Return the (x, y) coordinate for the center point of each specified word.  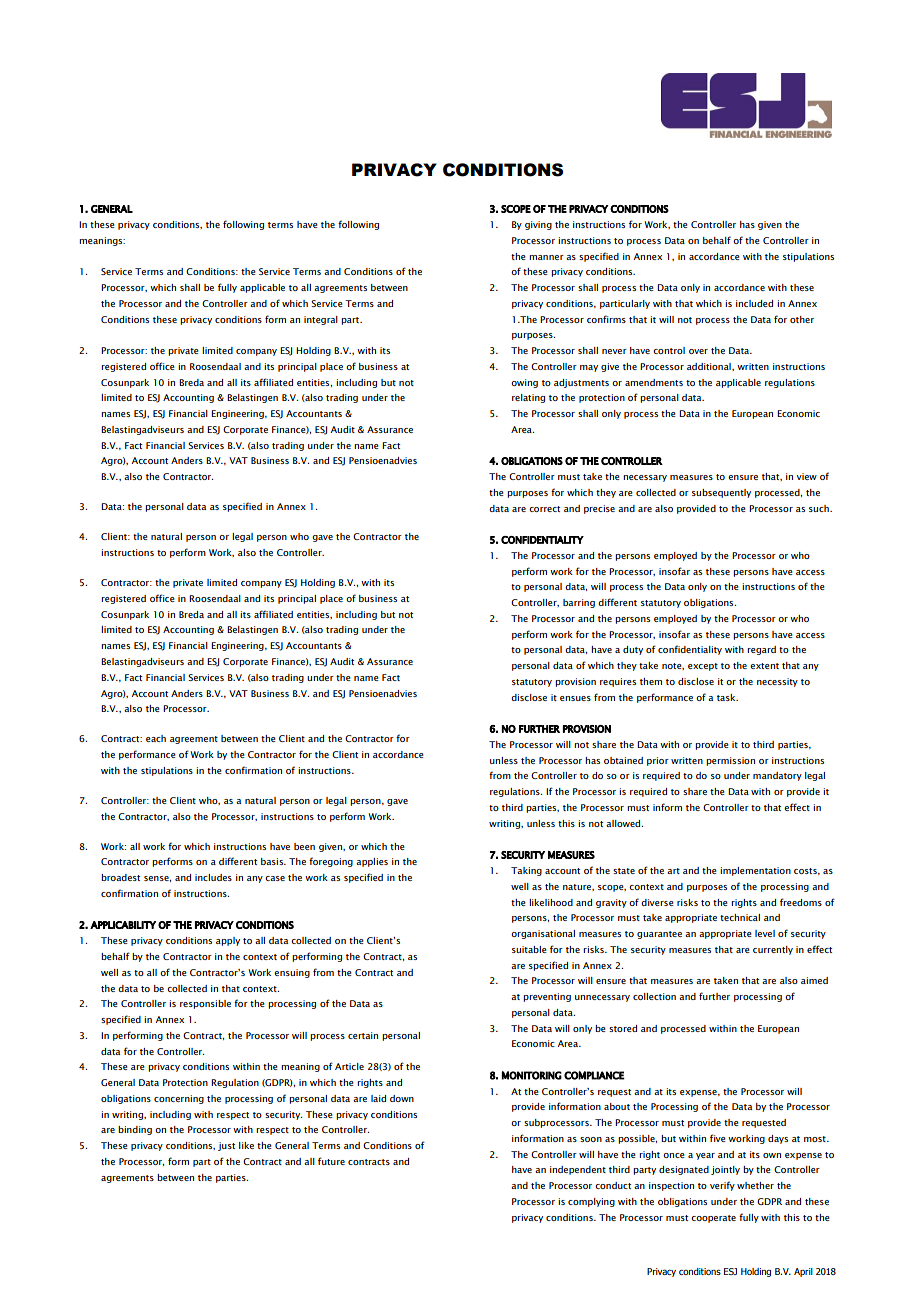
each (156, 738)
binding (135, 1130)
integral (321, 320)
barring (579, 603)
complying (591, 1202)
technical (740, 917)
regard (761, 650)
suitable (529, 949)
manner (546, 257)
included (754, 303)
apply (228, 941)
